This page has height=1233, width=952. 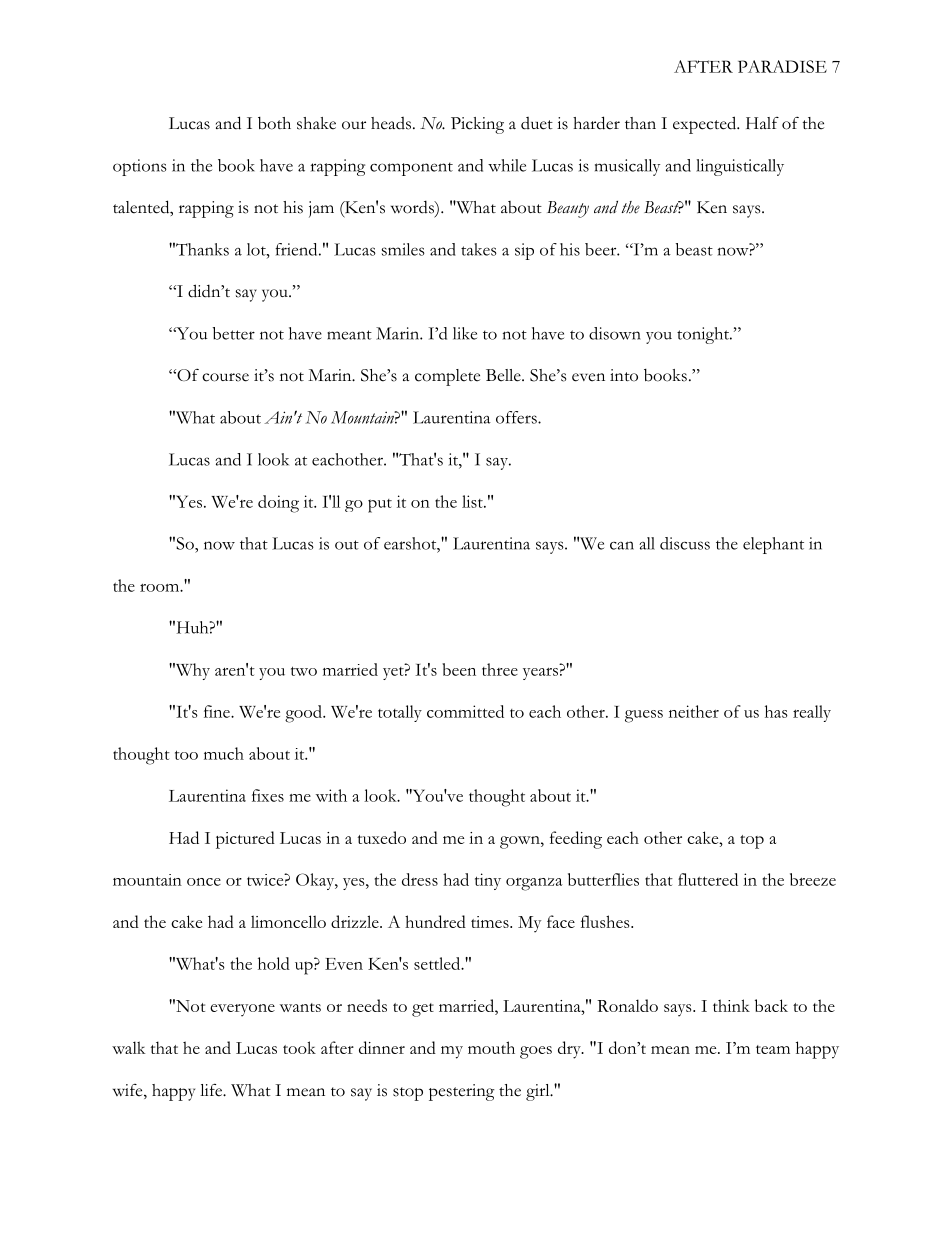 What do you see at coordinates (477, 125) in the page?
I see `Picking` at bounding box center [477, 125].
